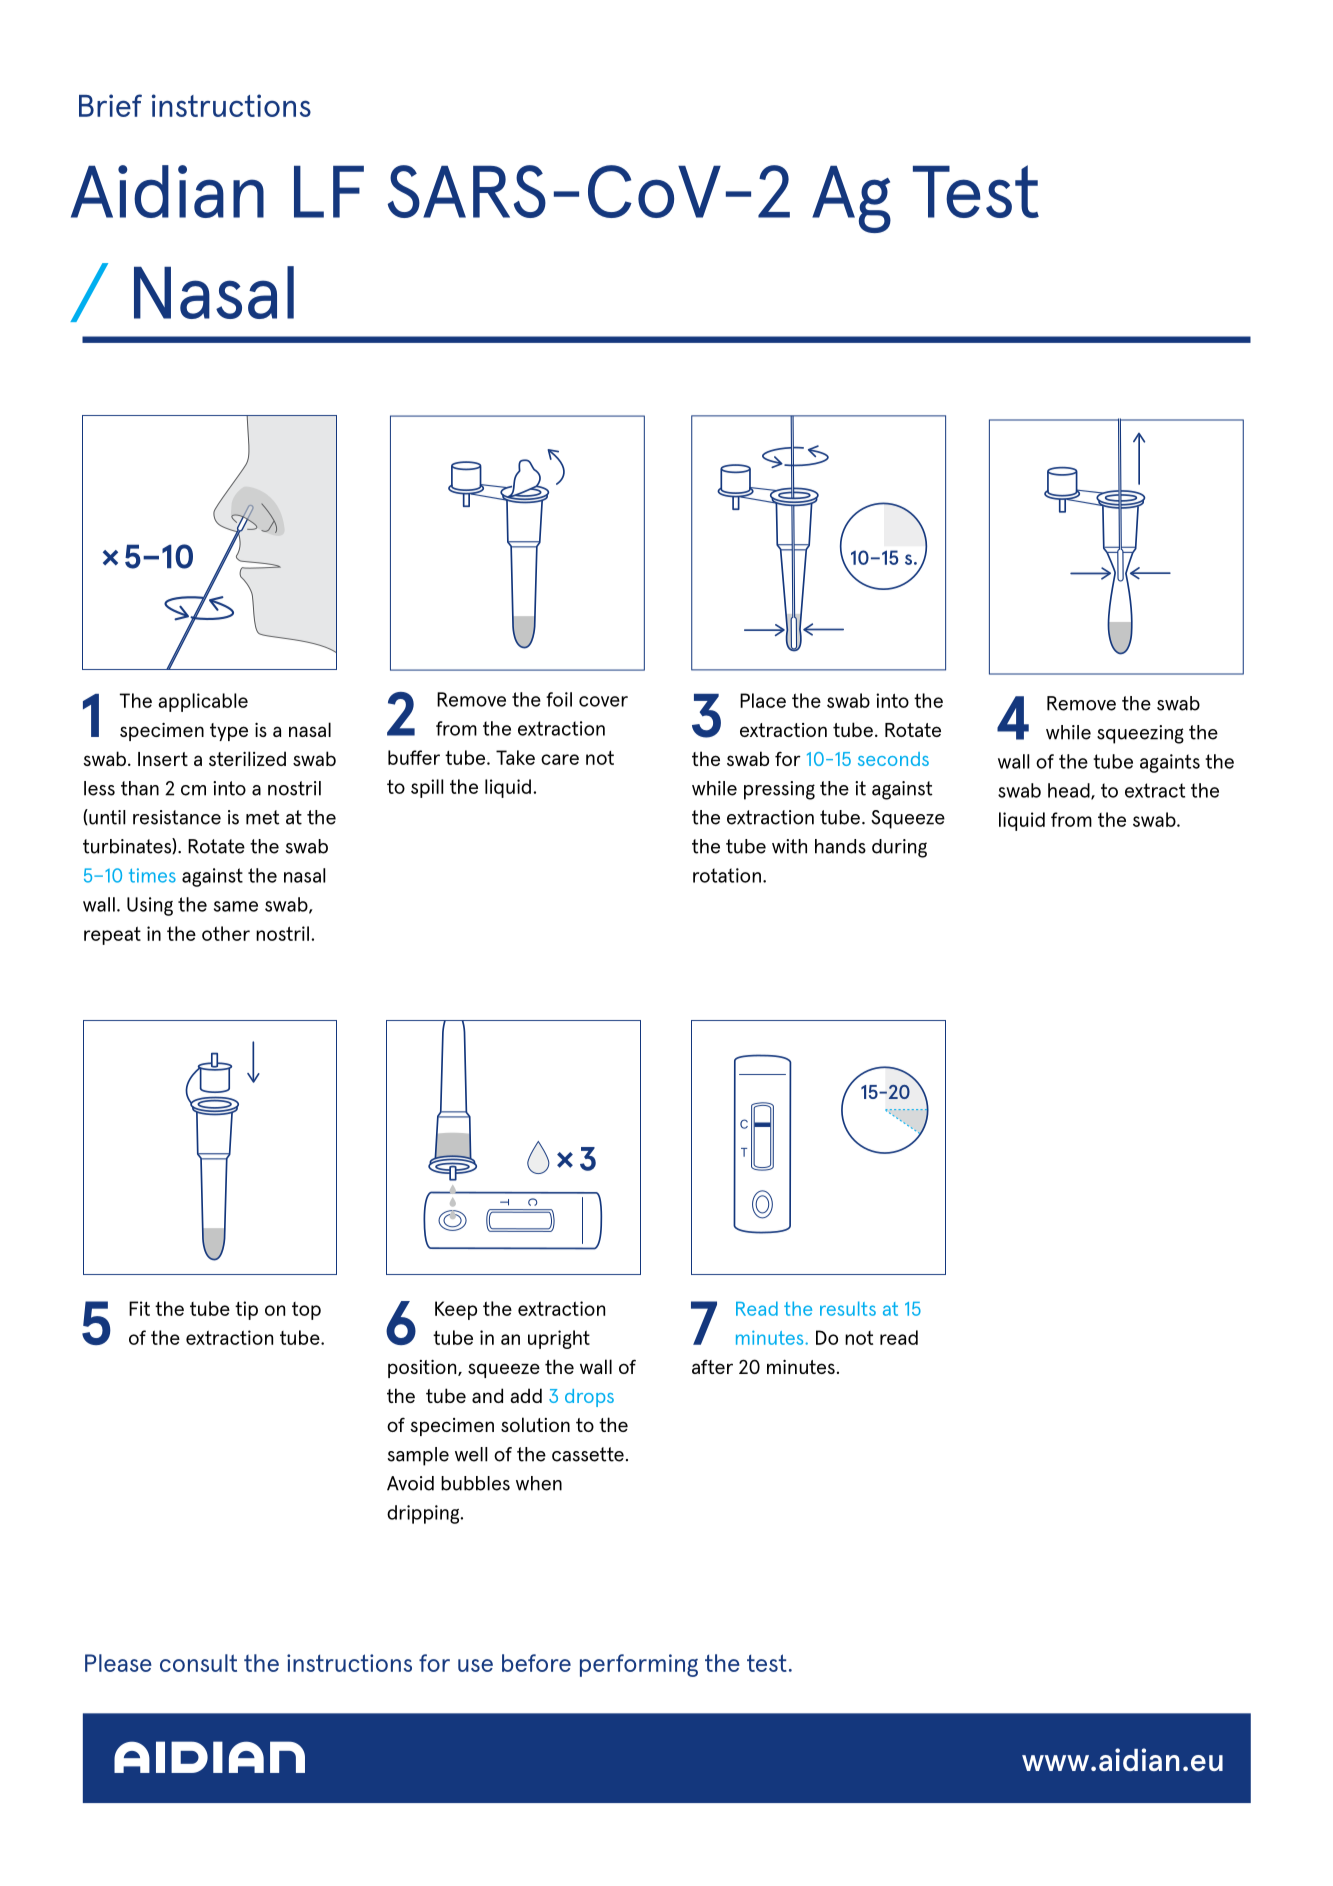 The height and width of the screenshot is (1886, 1333). What do you see at coordinates (899, 848) in the screenshot?
I see `during` at bounding box center [899, 848].
